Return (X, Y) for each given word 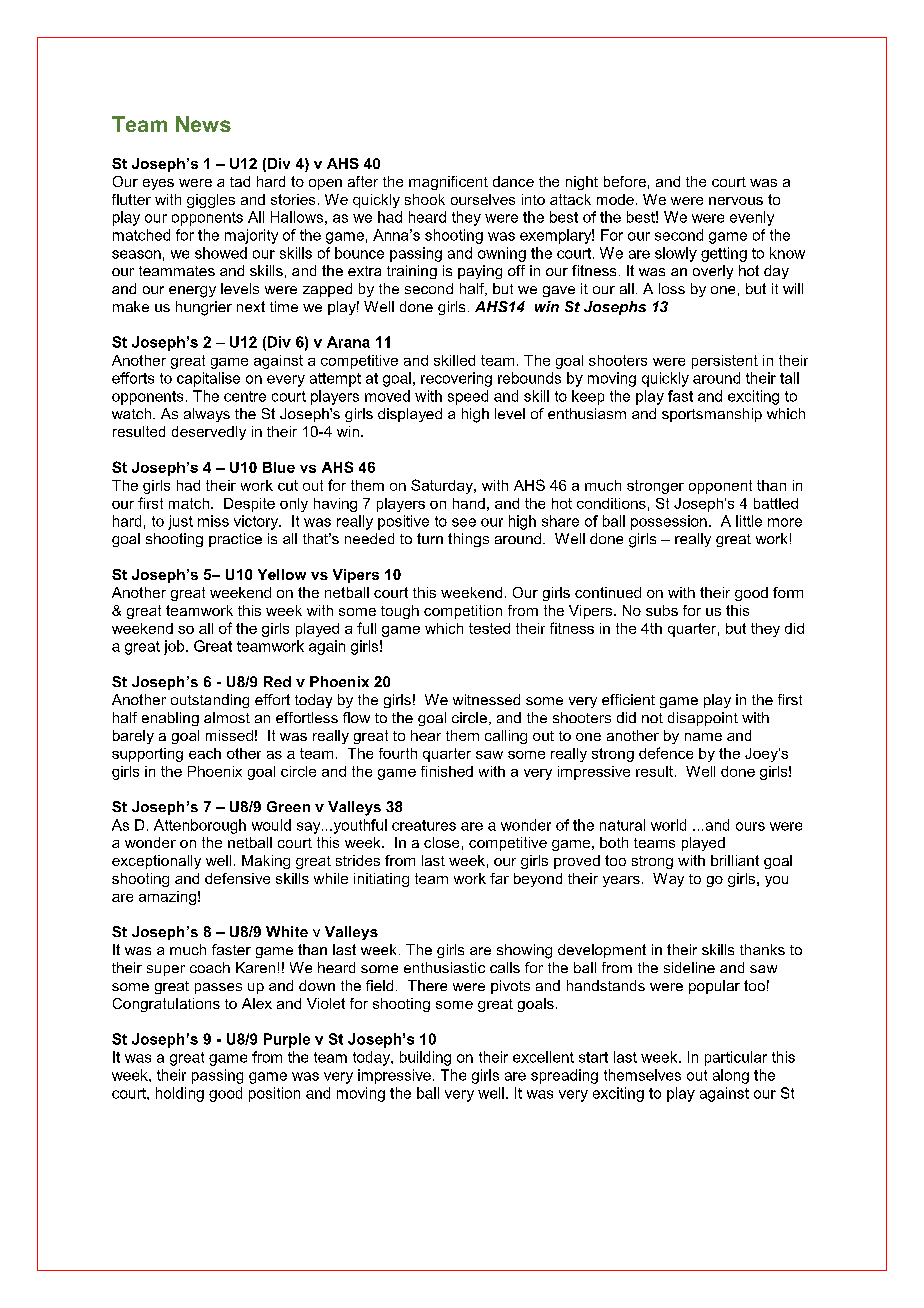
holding (180, 1094)
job (175, 647)
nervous (736, 201)
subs (662, 610)
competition (463, 612)
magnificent (448, 183)
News (203, 124)
